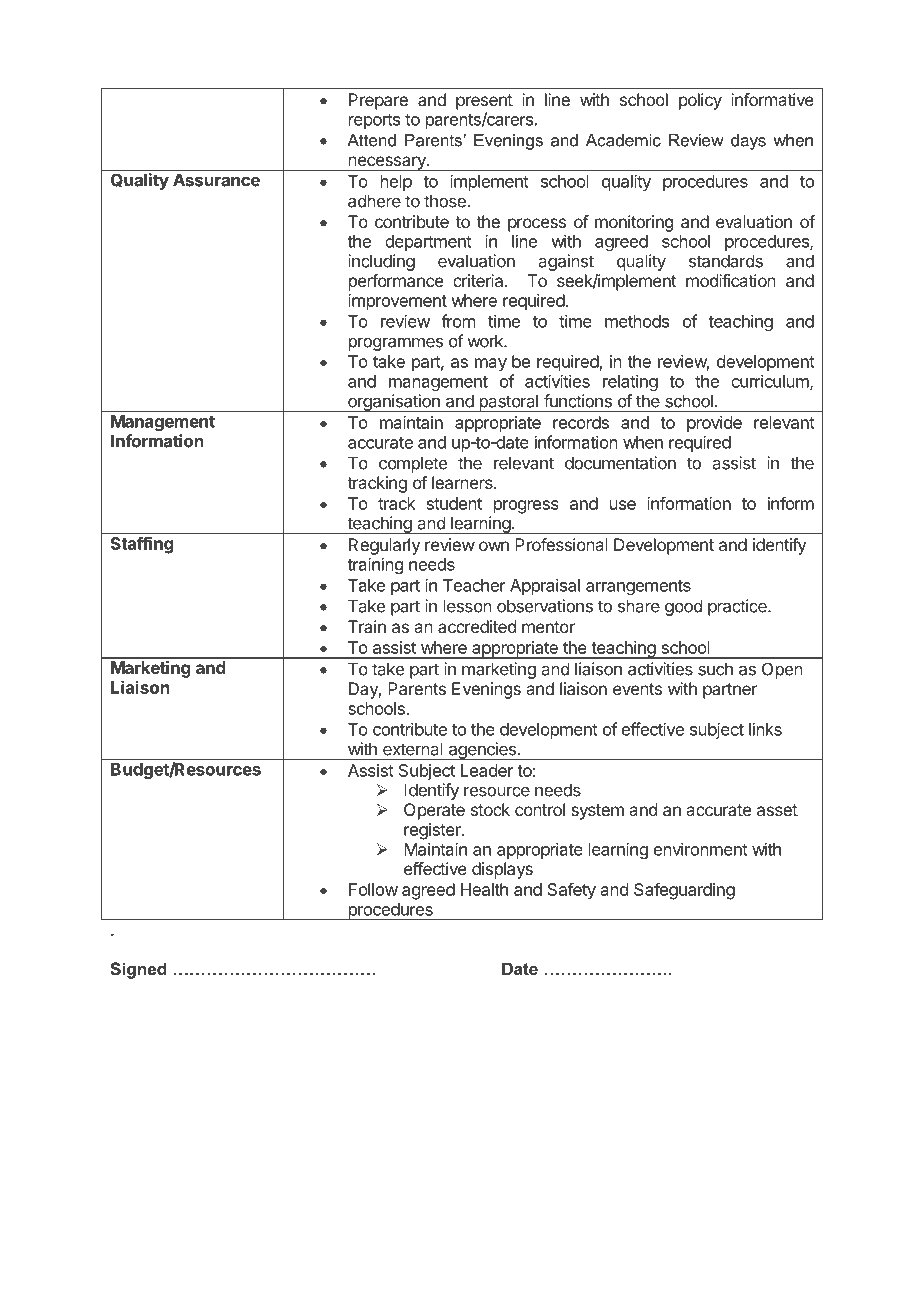  Describe the element at coordinates (142, 545) in the screenshot. I see `Staffing` at that location.
